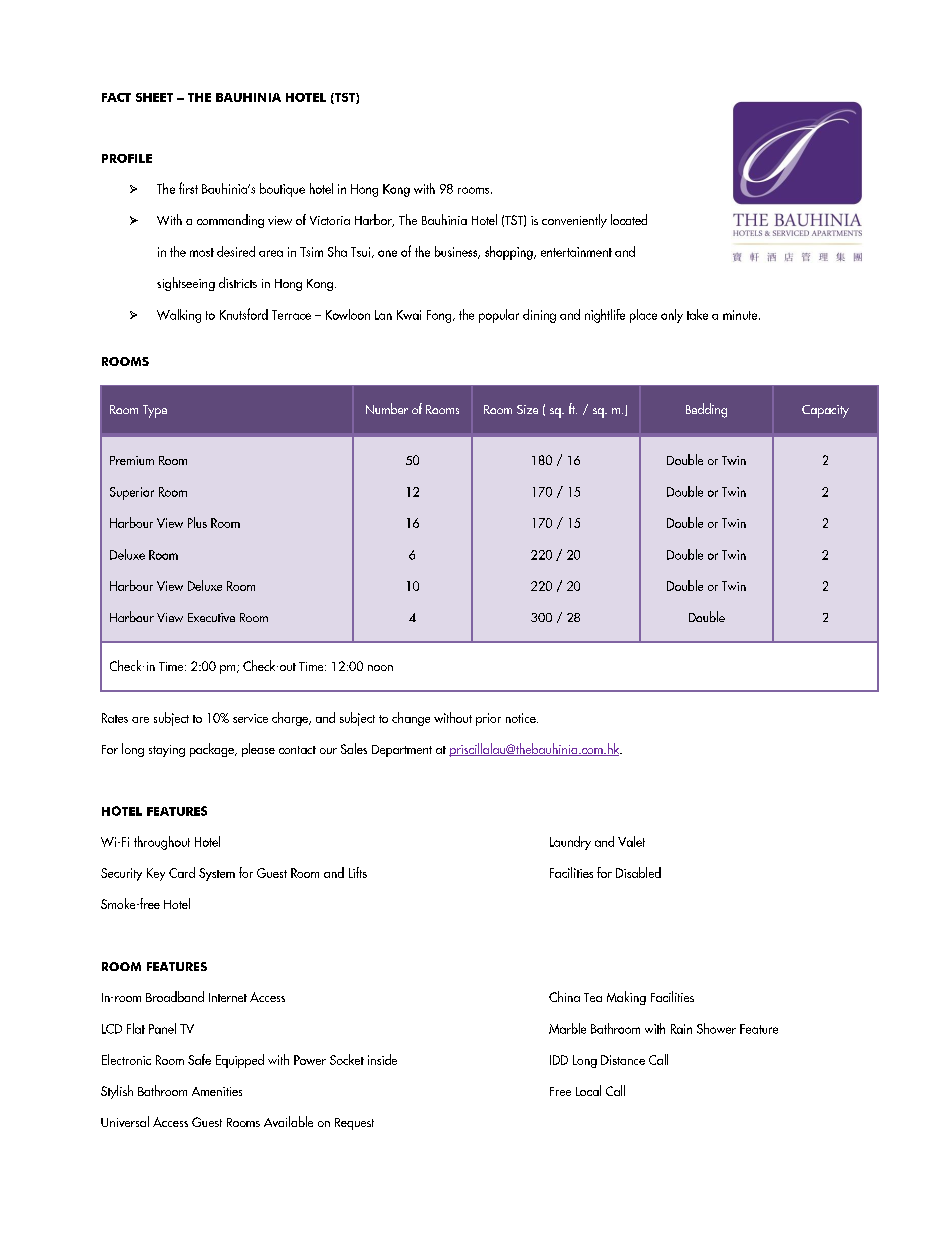  Describe the element at coordinates (155, 411) in the screenshot. I see `Type` at that location.
